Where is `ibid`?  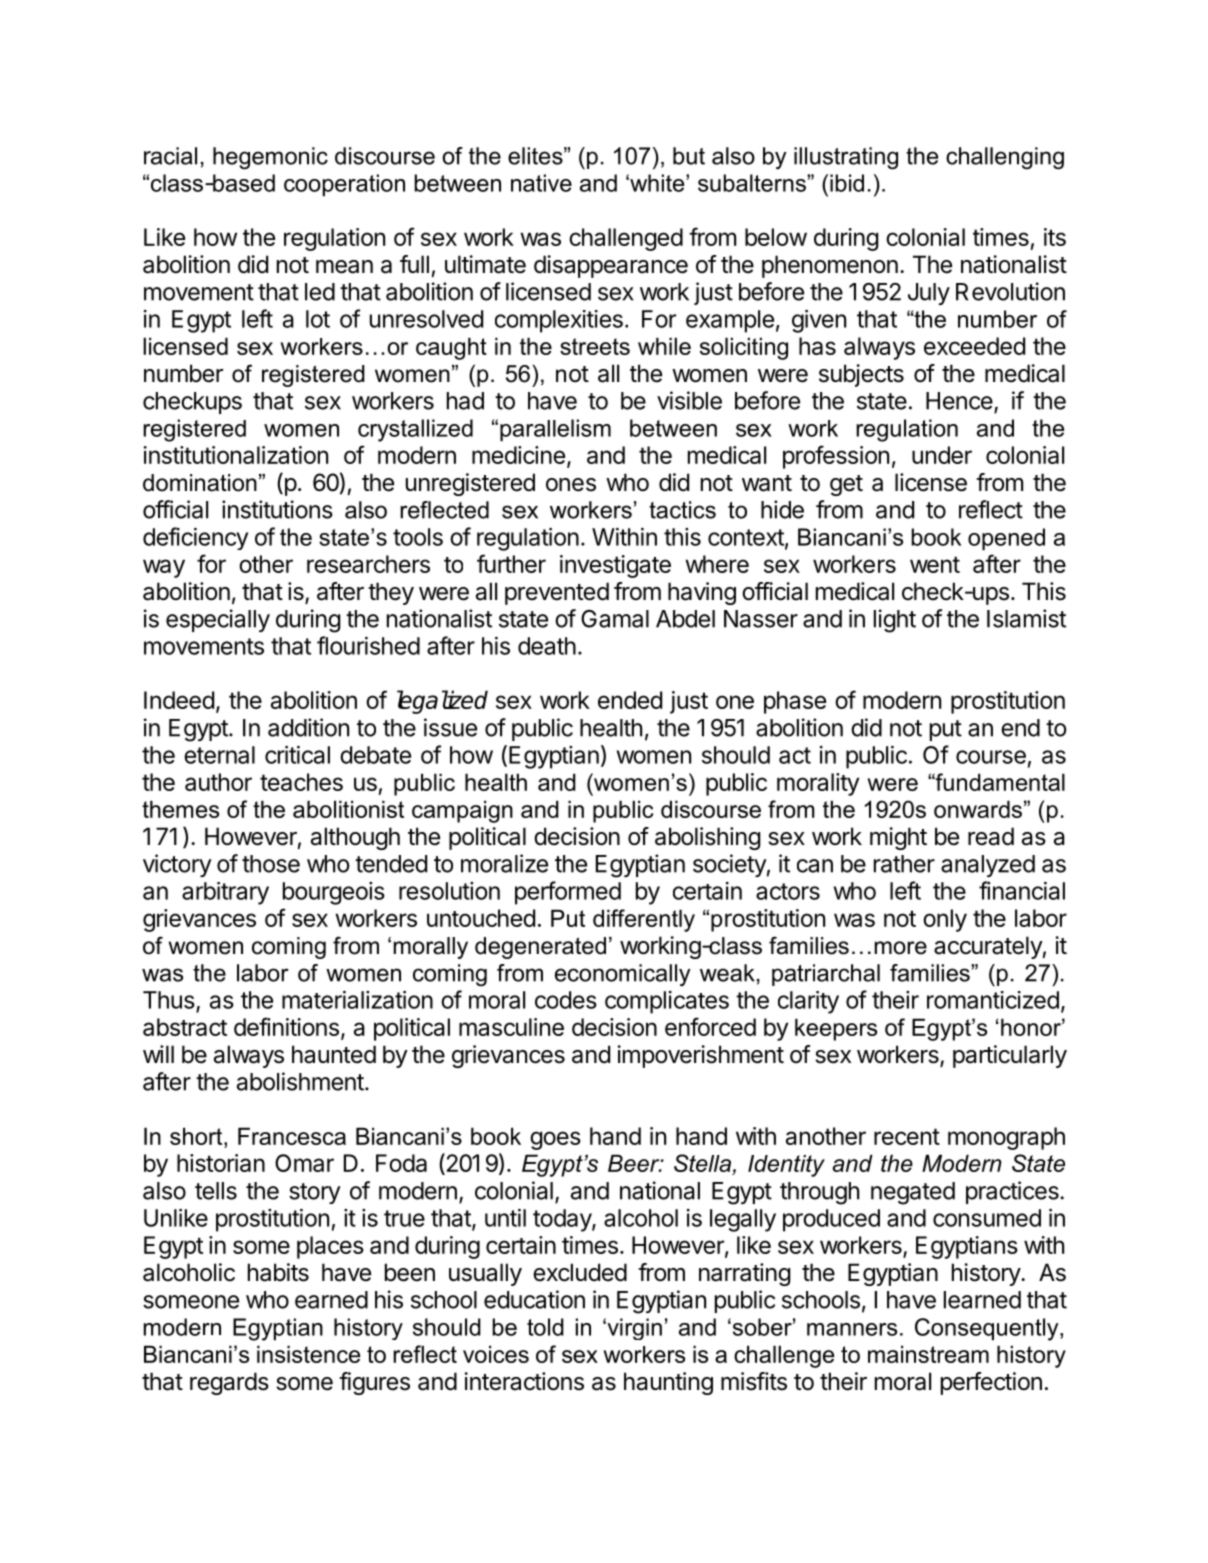
ibid is located at coordinates (847, 183).
